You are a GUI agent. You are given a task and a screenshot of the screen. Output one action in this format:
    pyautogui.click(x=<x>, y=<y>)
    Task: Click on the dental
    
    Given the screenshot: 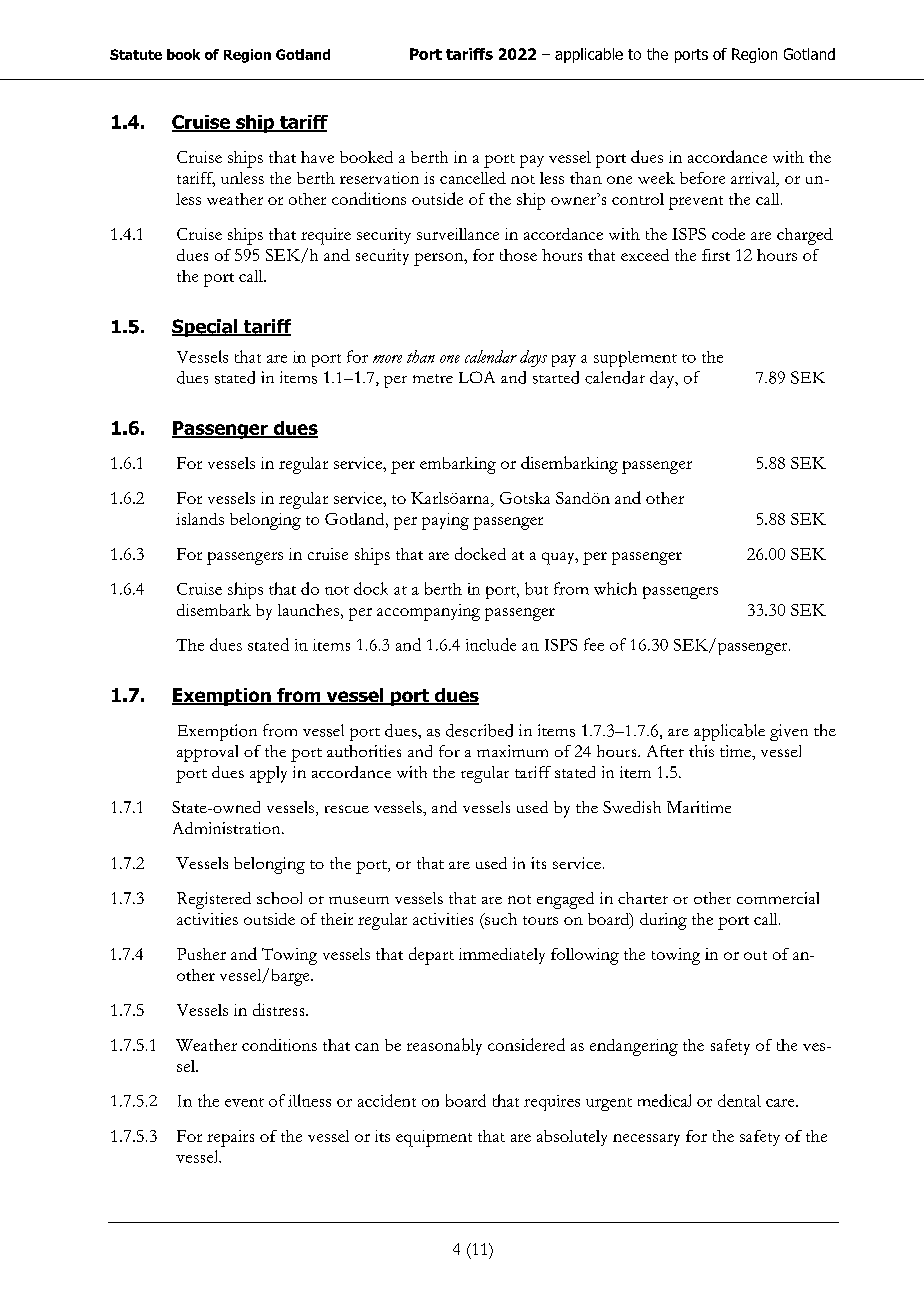 What is the action you would take?
    pyautogui.click(x=739, y=1100)
